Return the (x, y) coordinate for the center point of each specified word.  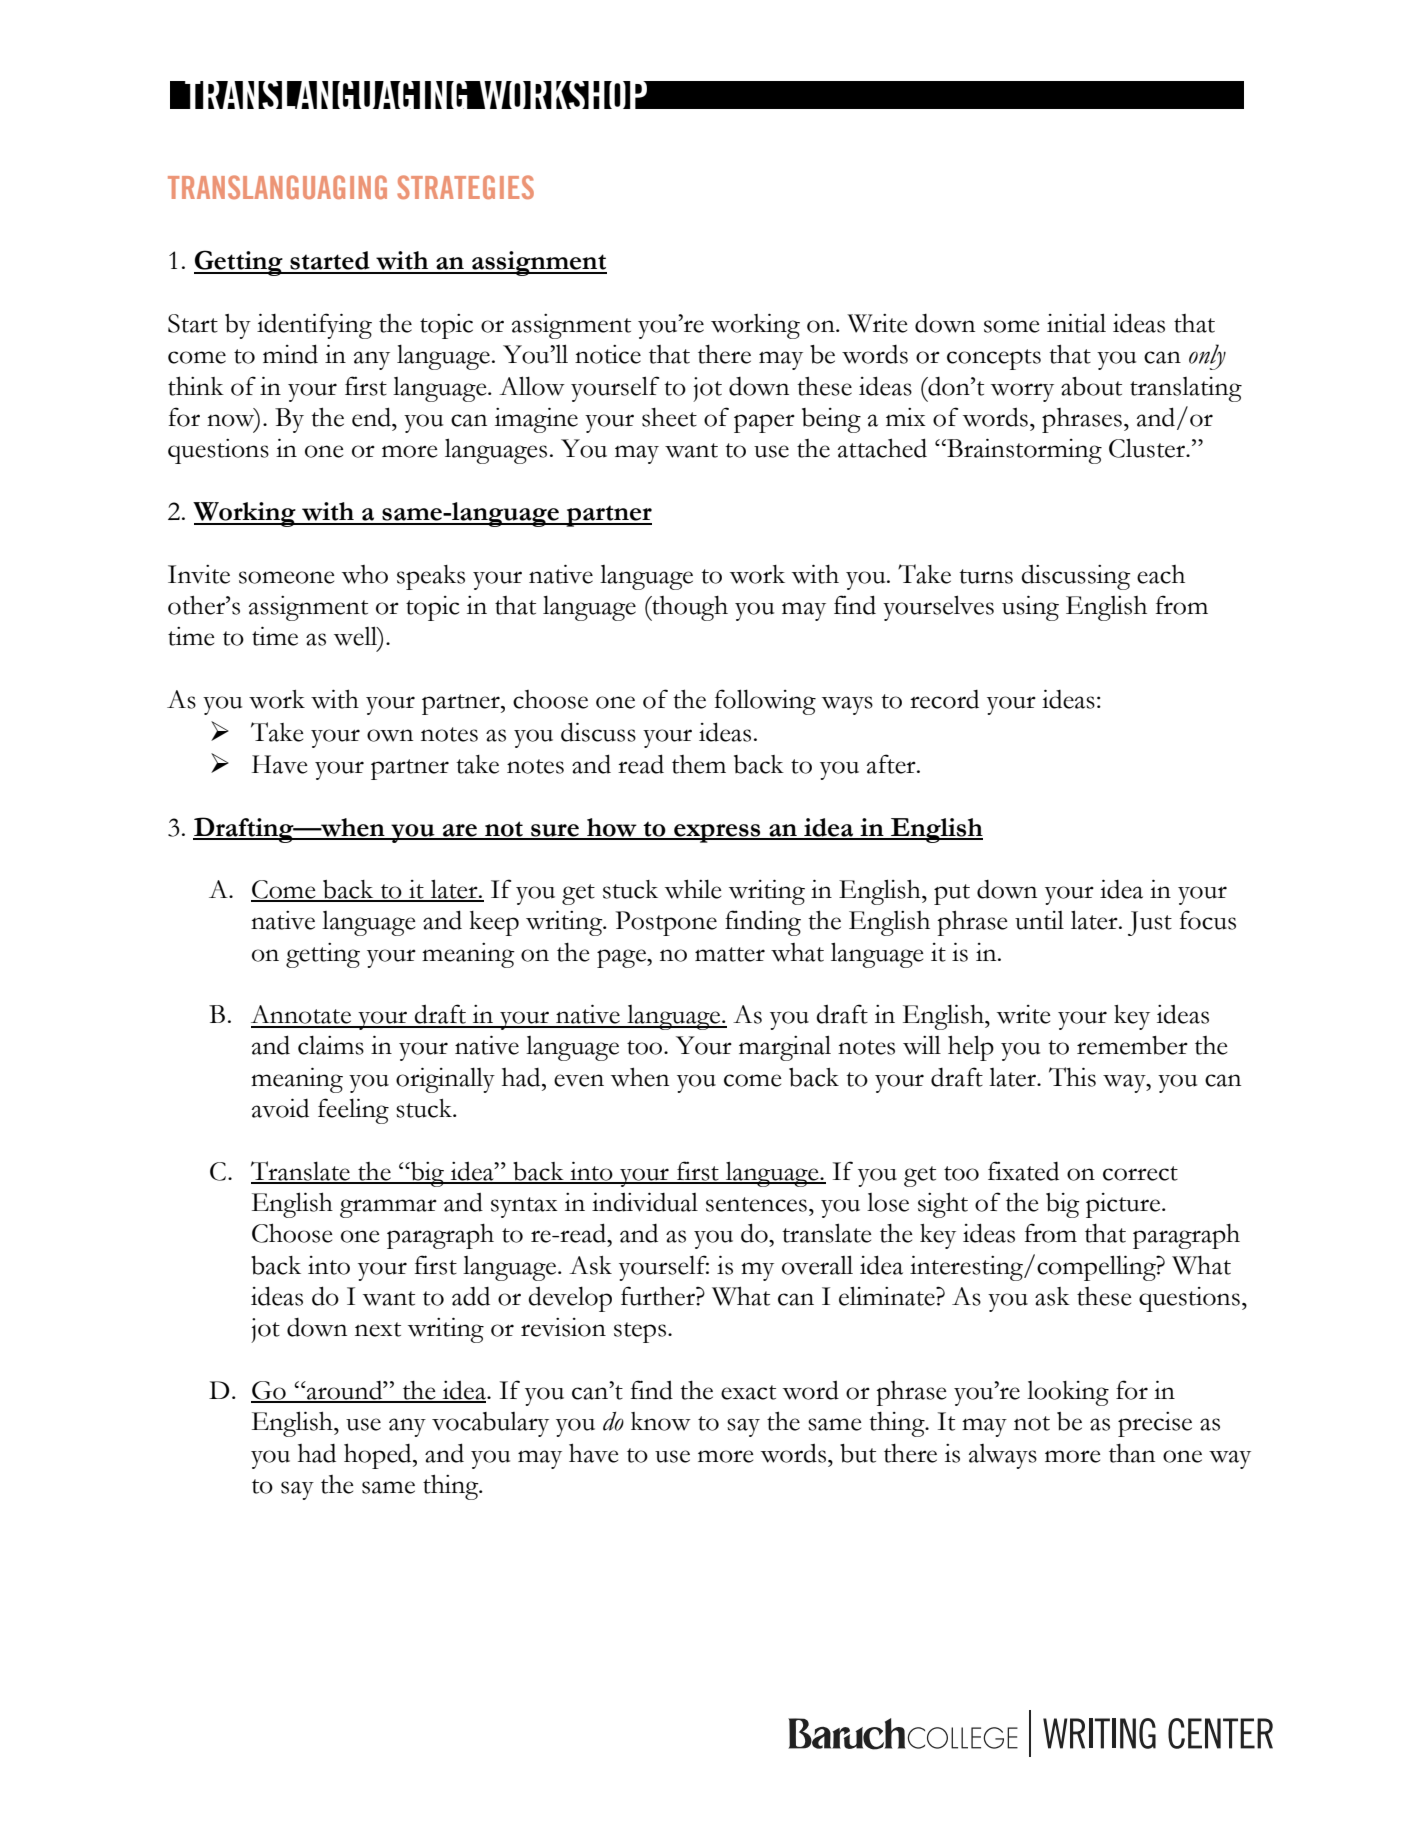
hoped (379, 1456)
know (661, 1421)
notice (608, 354)
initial (1076, 323)
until (1039, 920)
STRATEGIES (465, 187)
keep (494, 923)
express (717, 833)
